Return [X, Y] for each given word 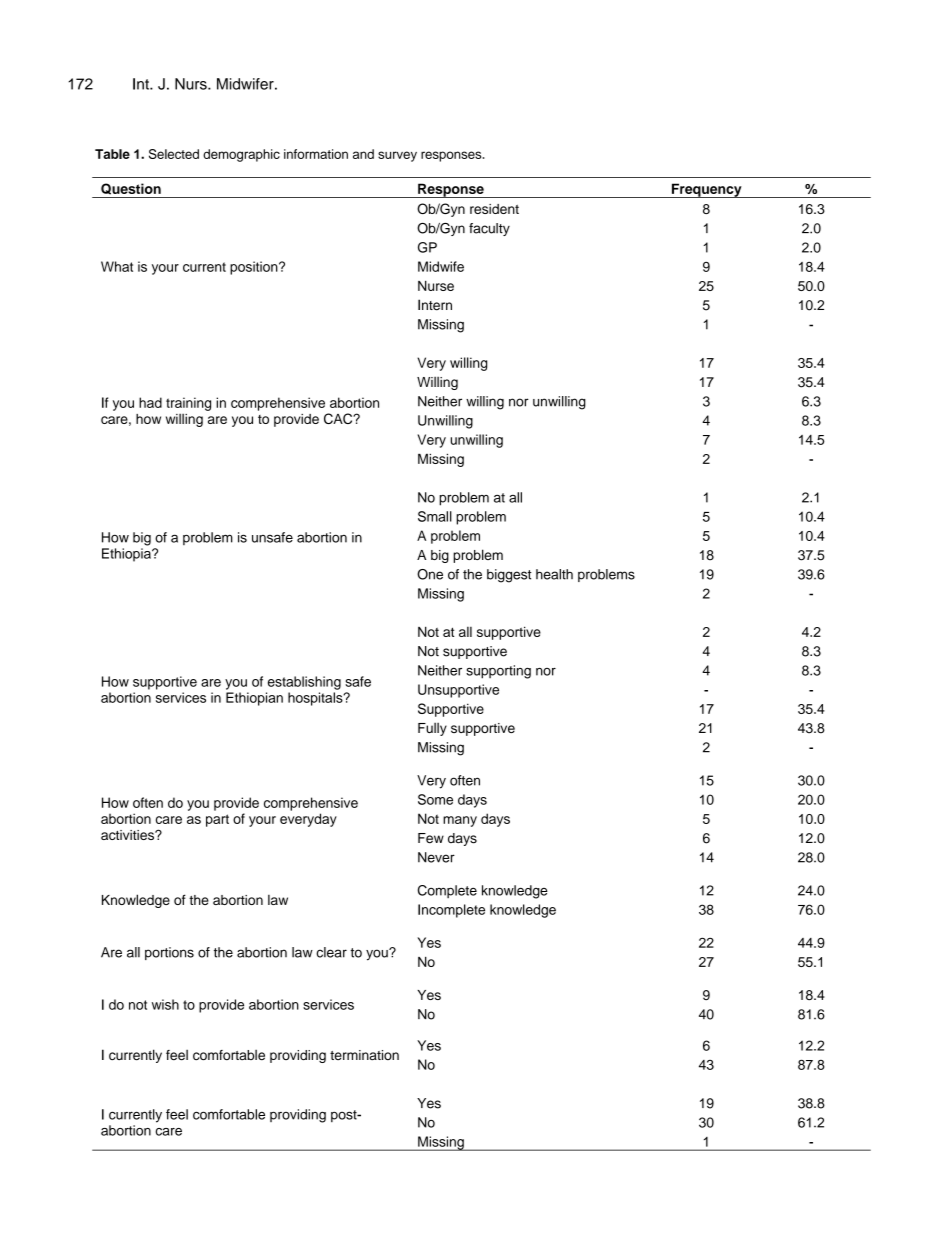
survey [397, 156]
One [430, 574]
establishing [304, 683]
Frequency [706, 190]
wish [165, 1004]
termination [364, 1055]
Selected [174, 154]
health [554, 574]
